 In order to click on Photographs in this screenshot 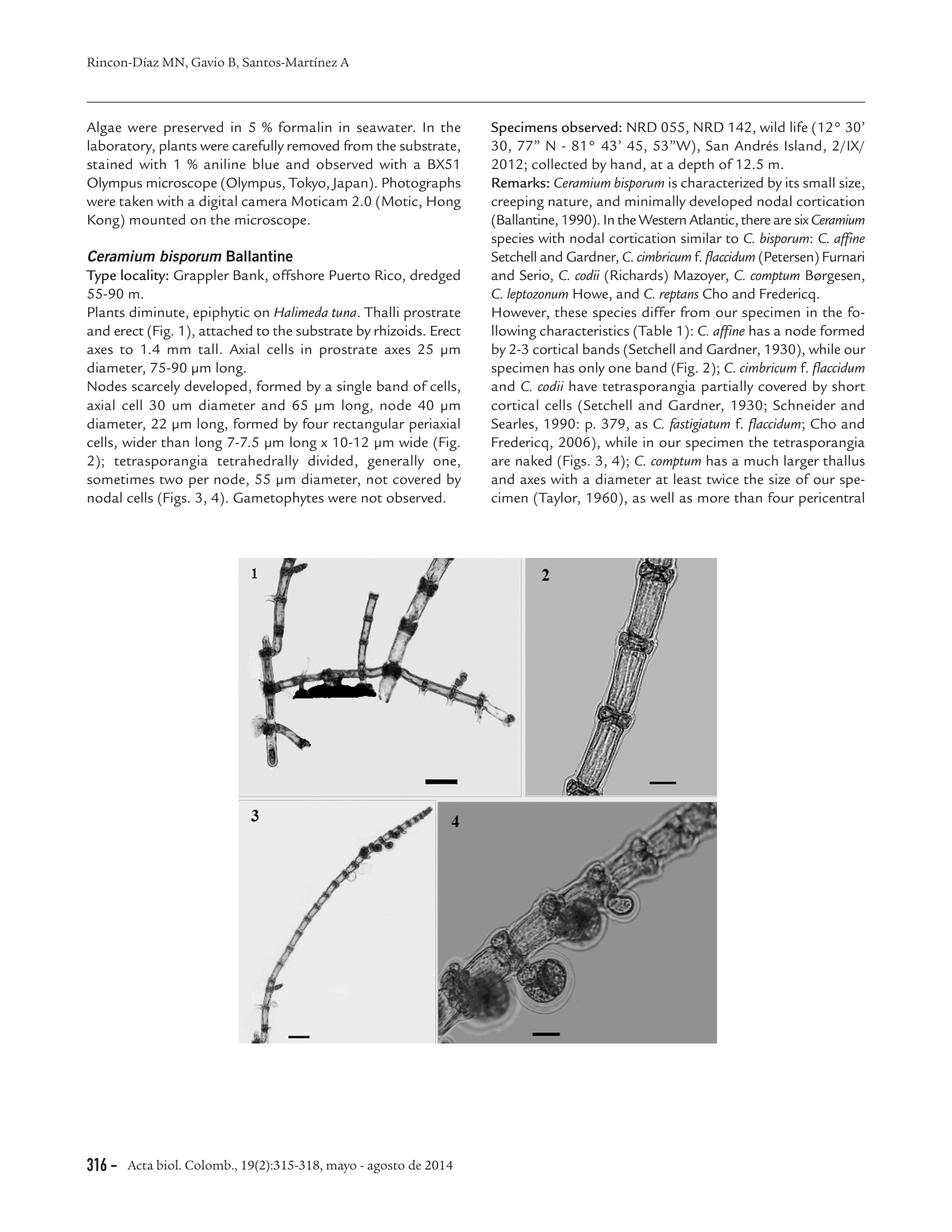, I will do `click(421, 184)`.
